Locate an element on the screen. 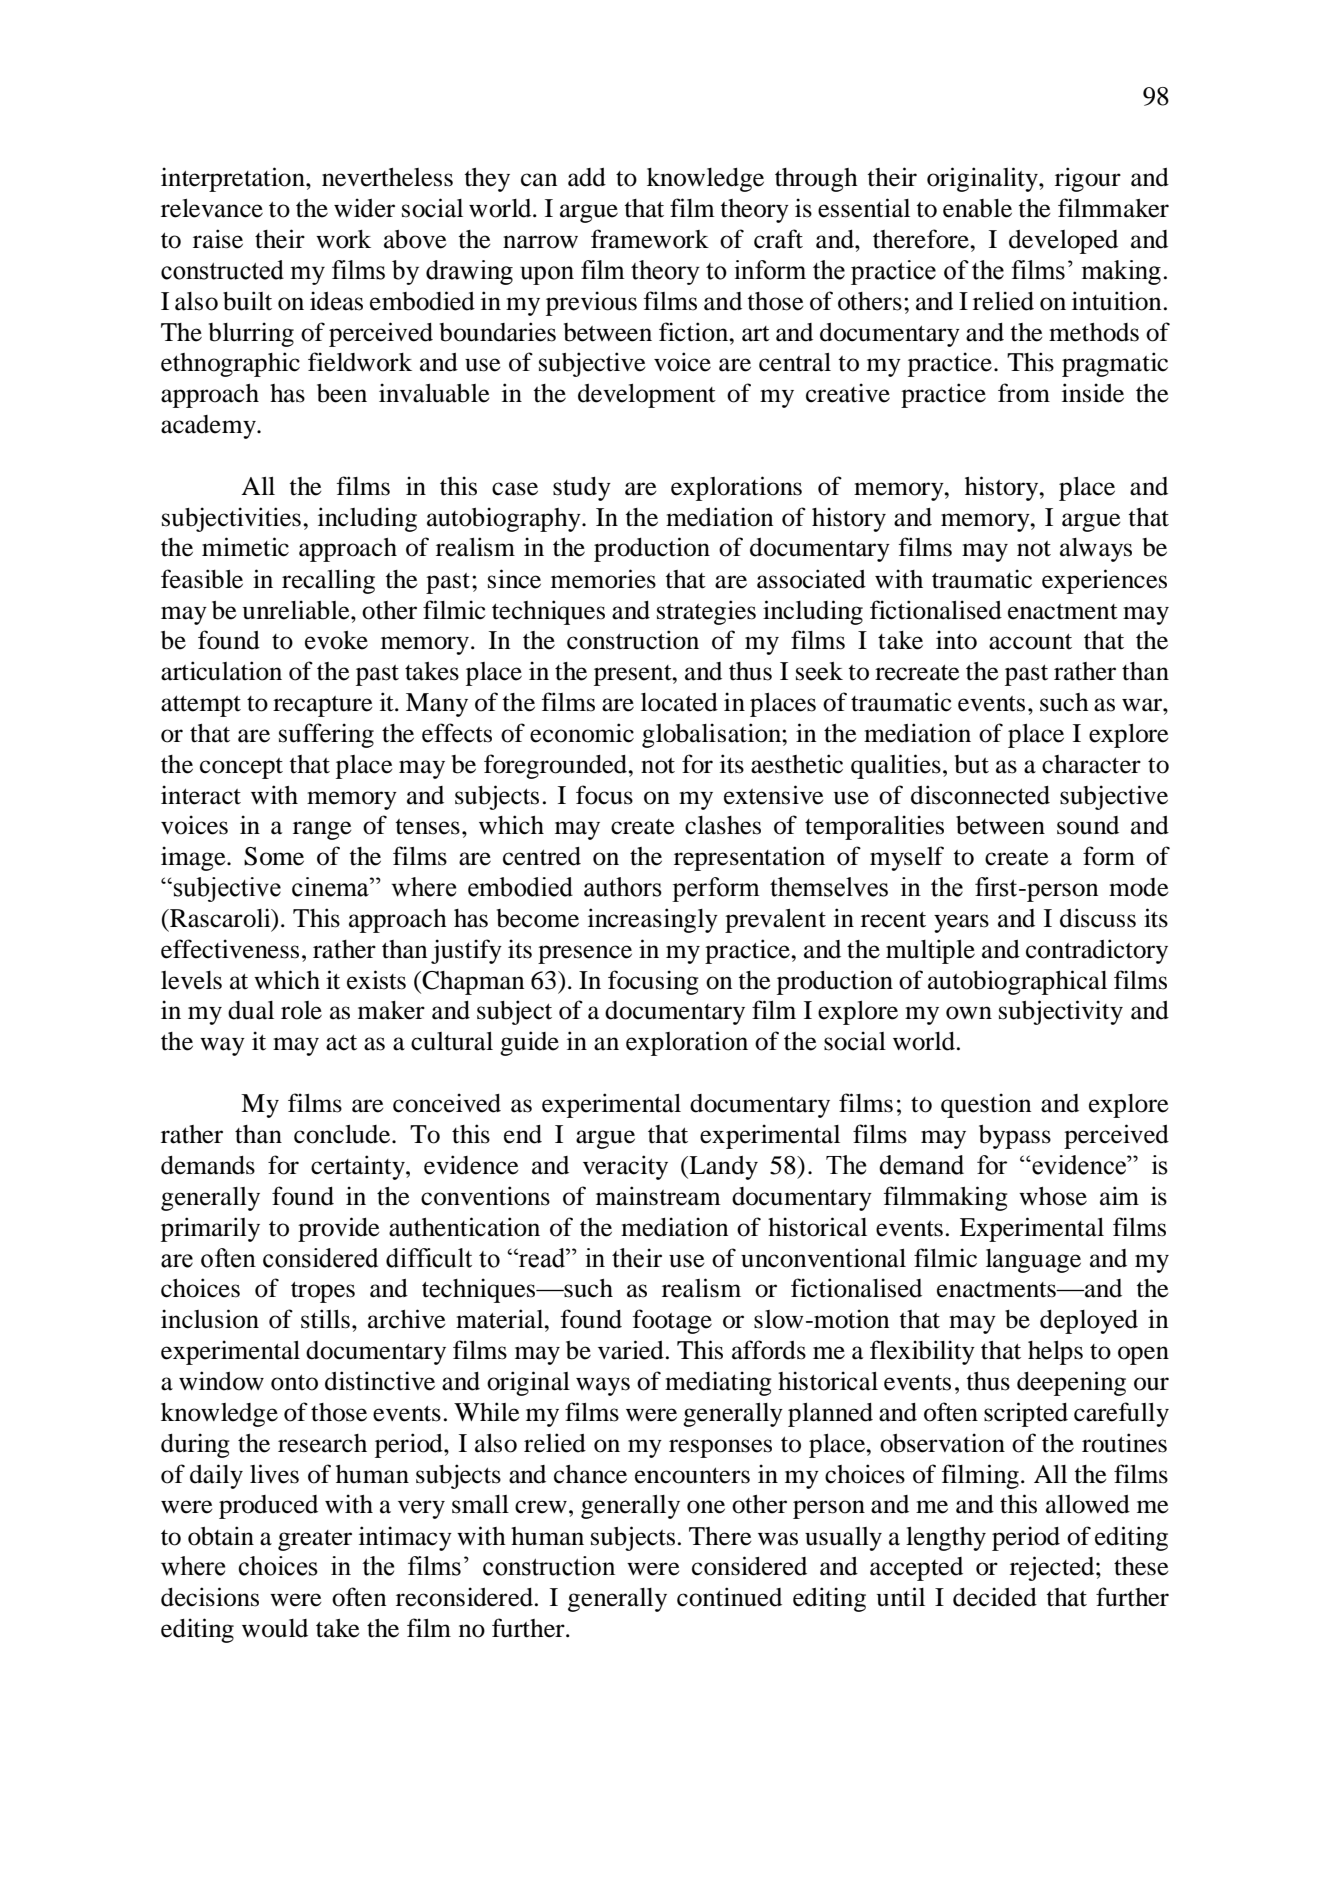  own is located at coordinates (969, 1013).
